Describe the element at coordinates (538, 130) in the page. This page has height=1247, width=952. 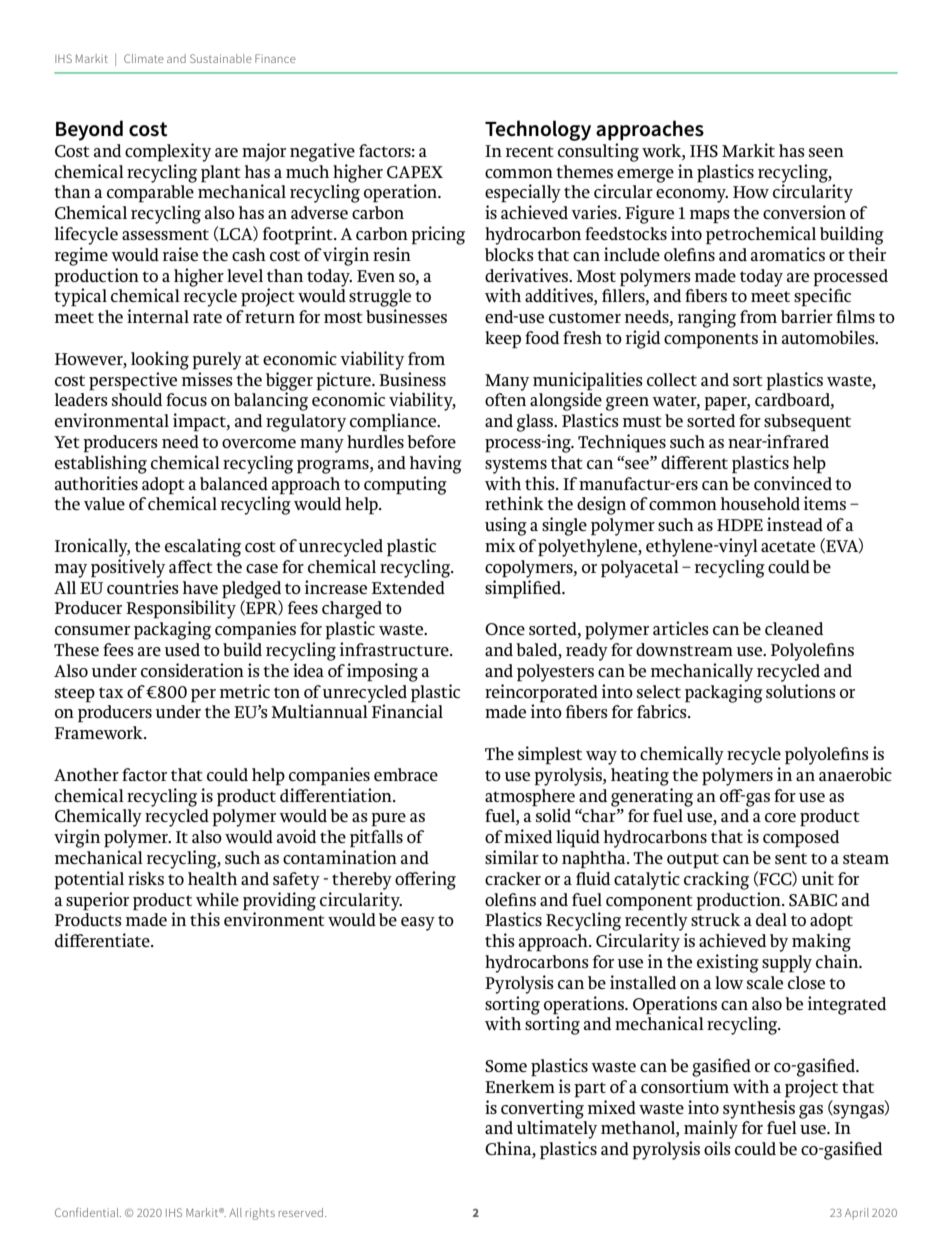
I see `Technology` at that location.
